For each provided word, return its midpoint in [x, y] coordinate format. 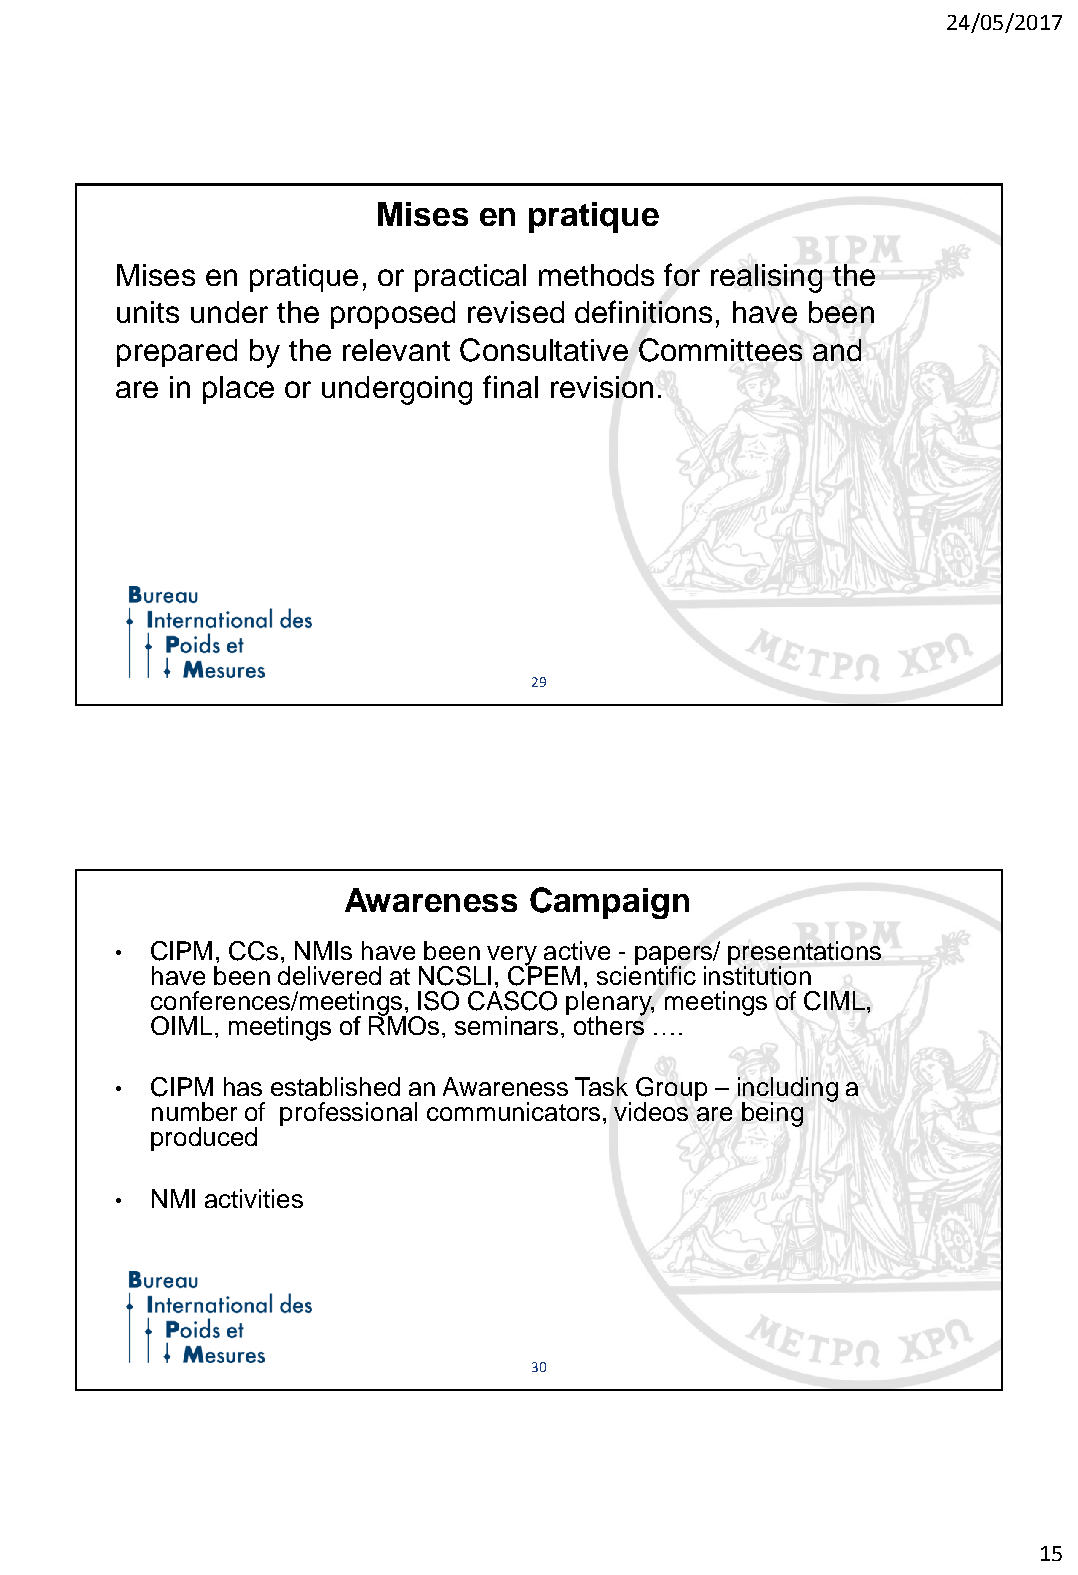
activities [254, 1198]
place [238, 390]
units [148, 312]
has [243, 1086]
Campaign [609, 903]
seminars [506, 1025]
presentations [804, 954]
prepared [177, 353]
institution [757, 974]
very [513, 957]
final [510, 386]
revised [516, 312]
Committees [720, 350]
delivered [329, 975]
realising [766, 278]
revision [602, 387]
